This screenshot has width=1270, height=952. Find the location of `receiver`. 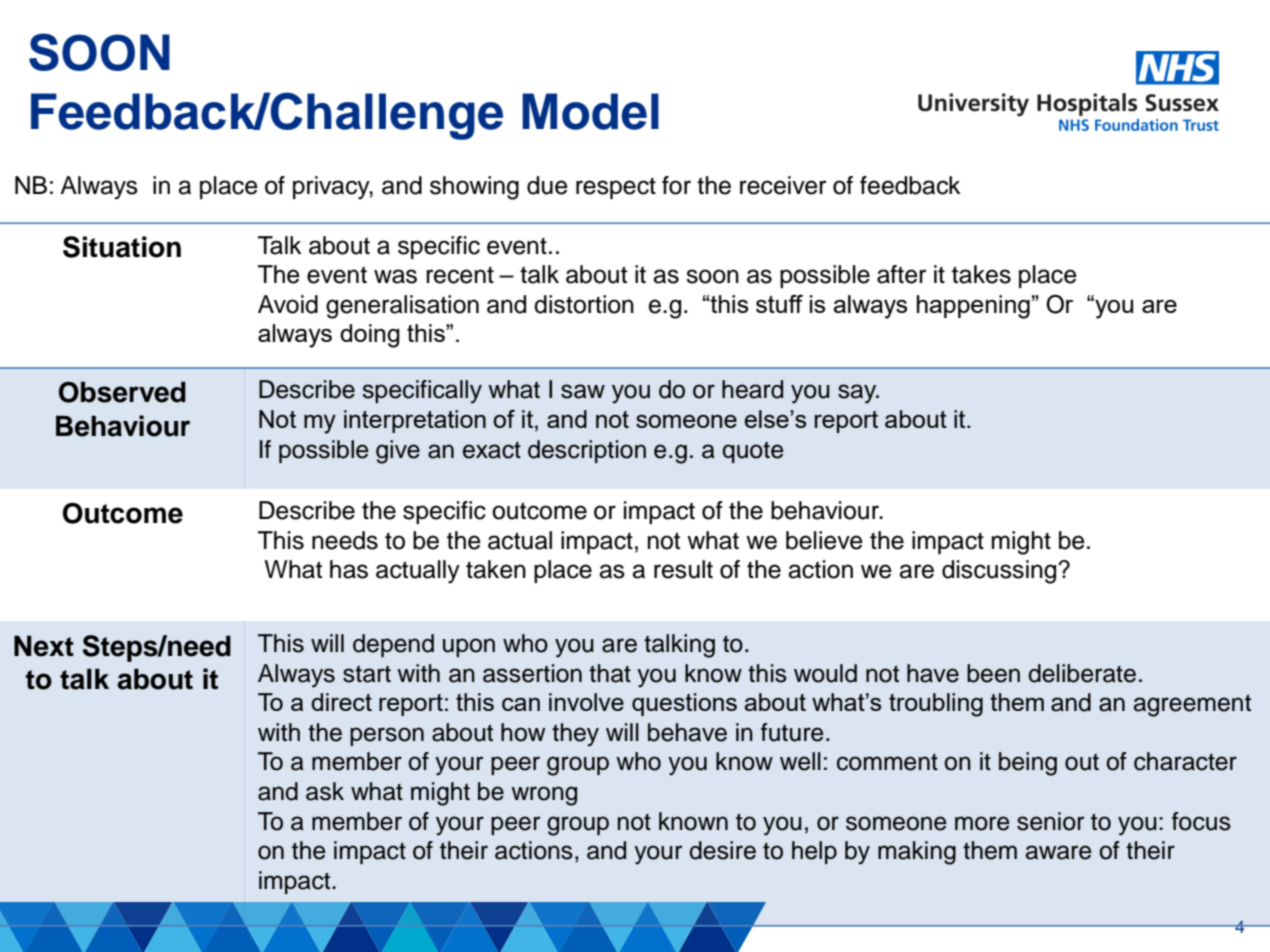

receiver is located at coordinates (783, 185).
